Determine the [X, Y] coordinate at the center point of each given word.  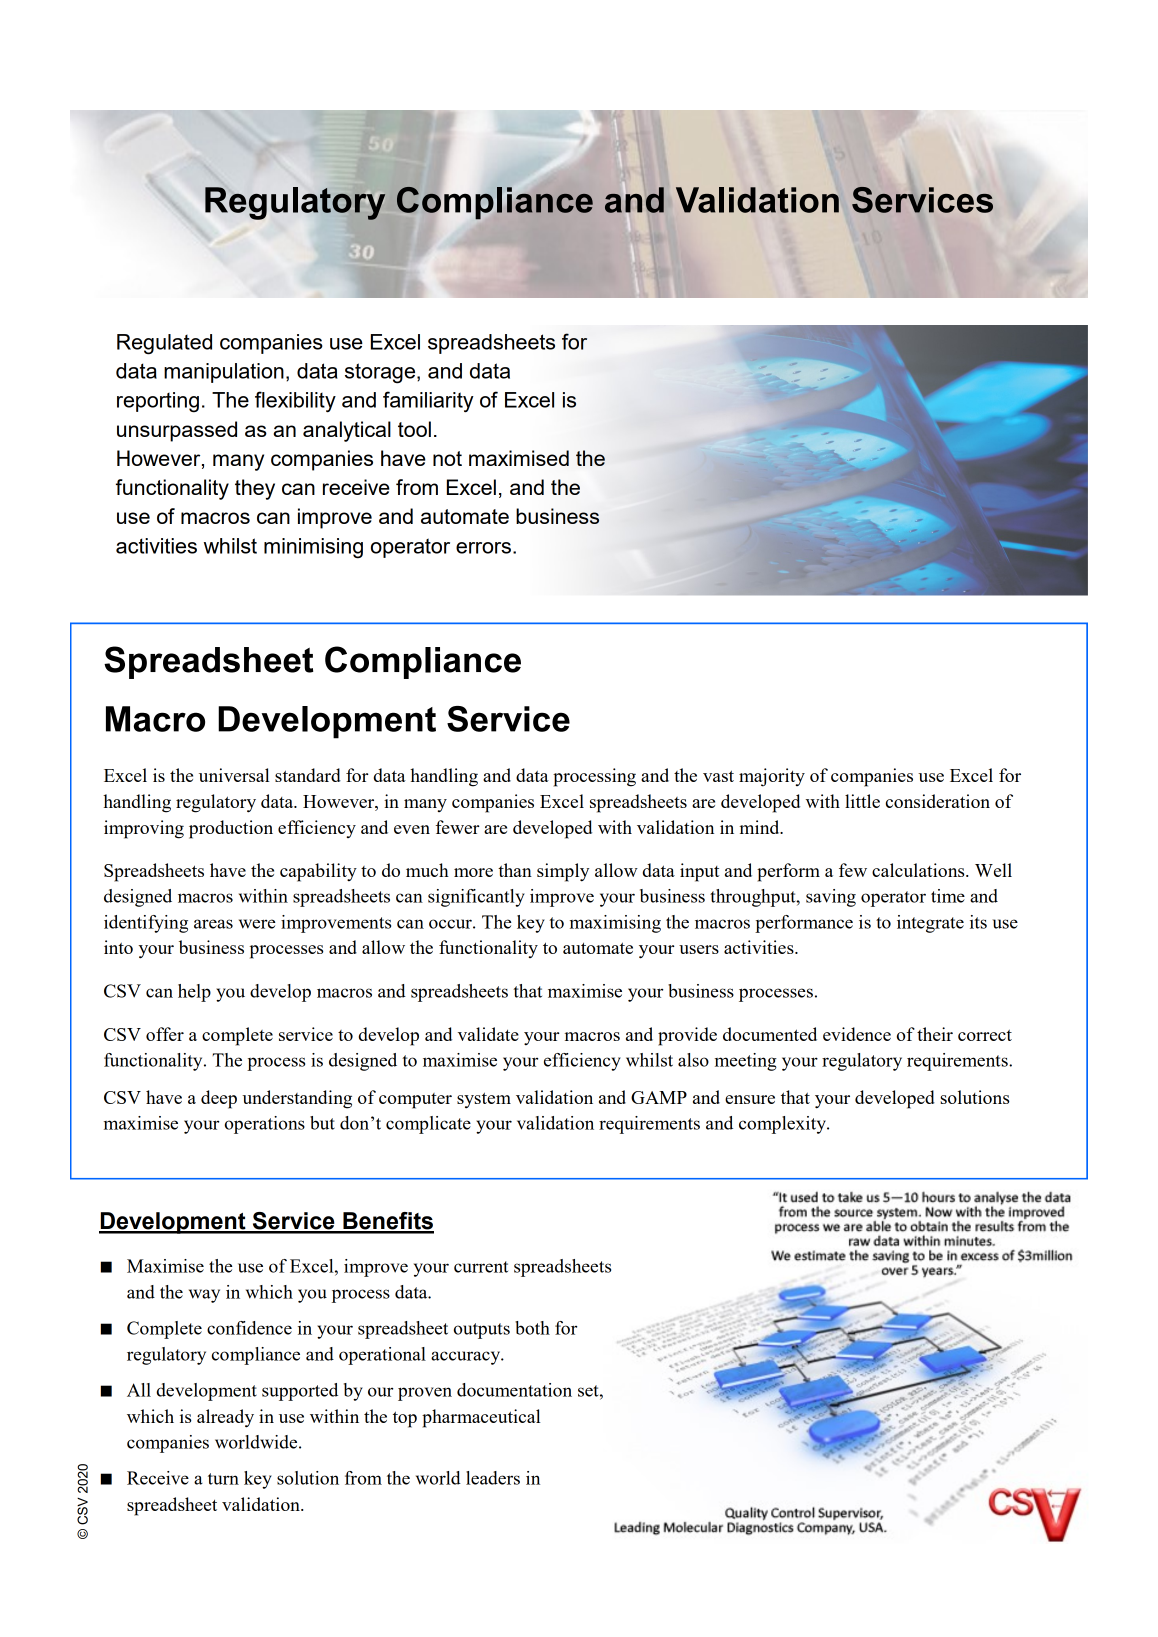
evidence [857, 1034]
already [225, 1418]
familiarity [428, 401]
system [484, 1100]
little [862, 801]
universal [234, 775]
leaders [493, 1478]
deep [219, 1099]
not [447, 458]
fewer [458, 827]
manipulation [224, 373]
